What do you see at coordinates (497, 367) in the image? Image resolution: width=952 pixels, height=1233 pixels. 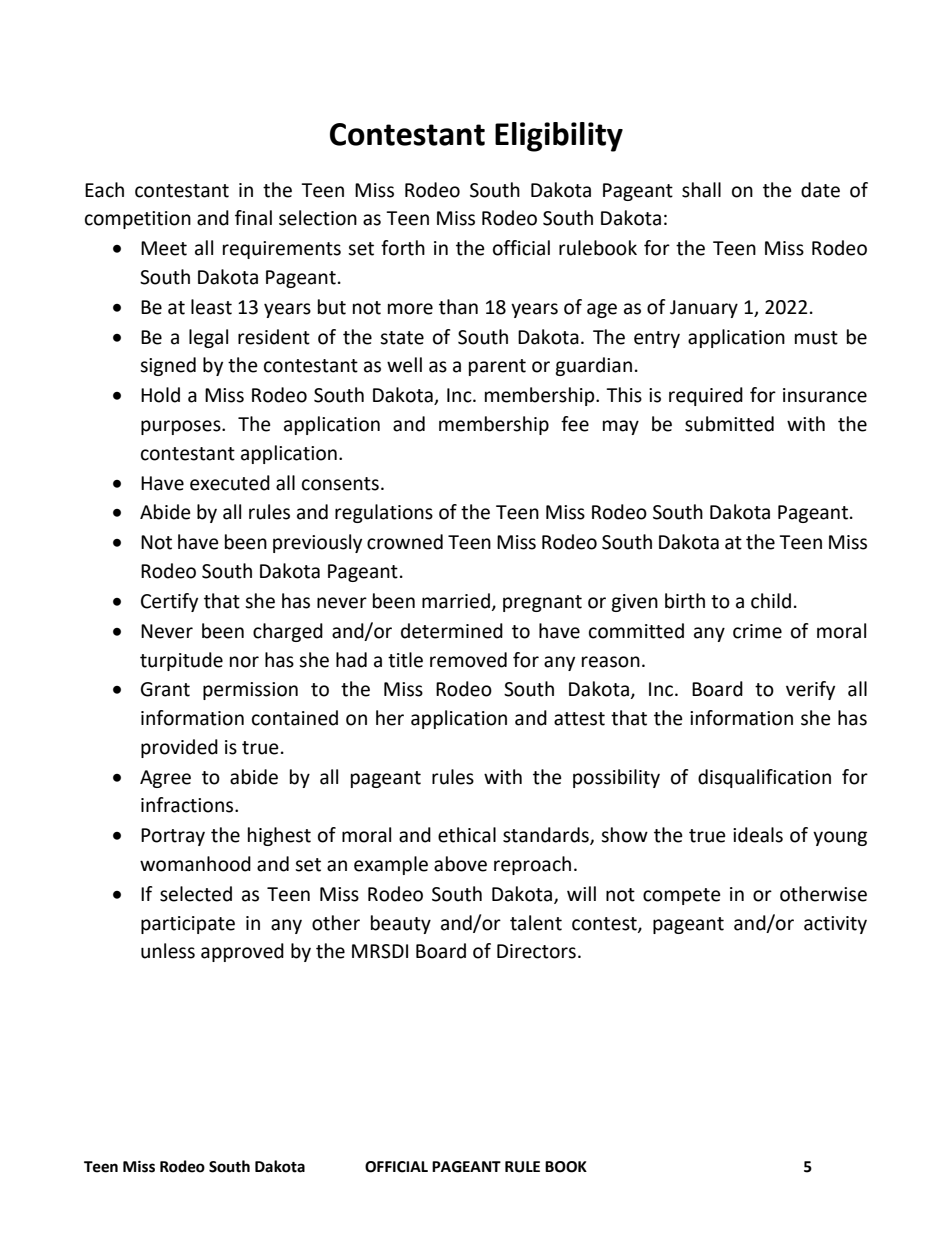 I see `parent` at bounding box center [497, 367].
